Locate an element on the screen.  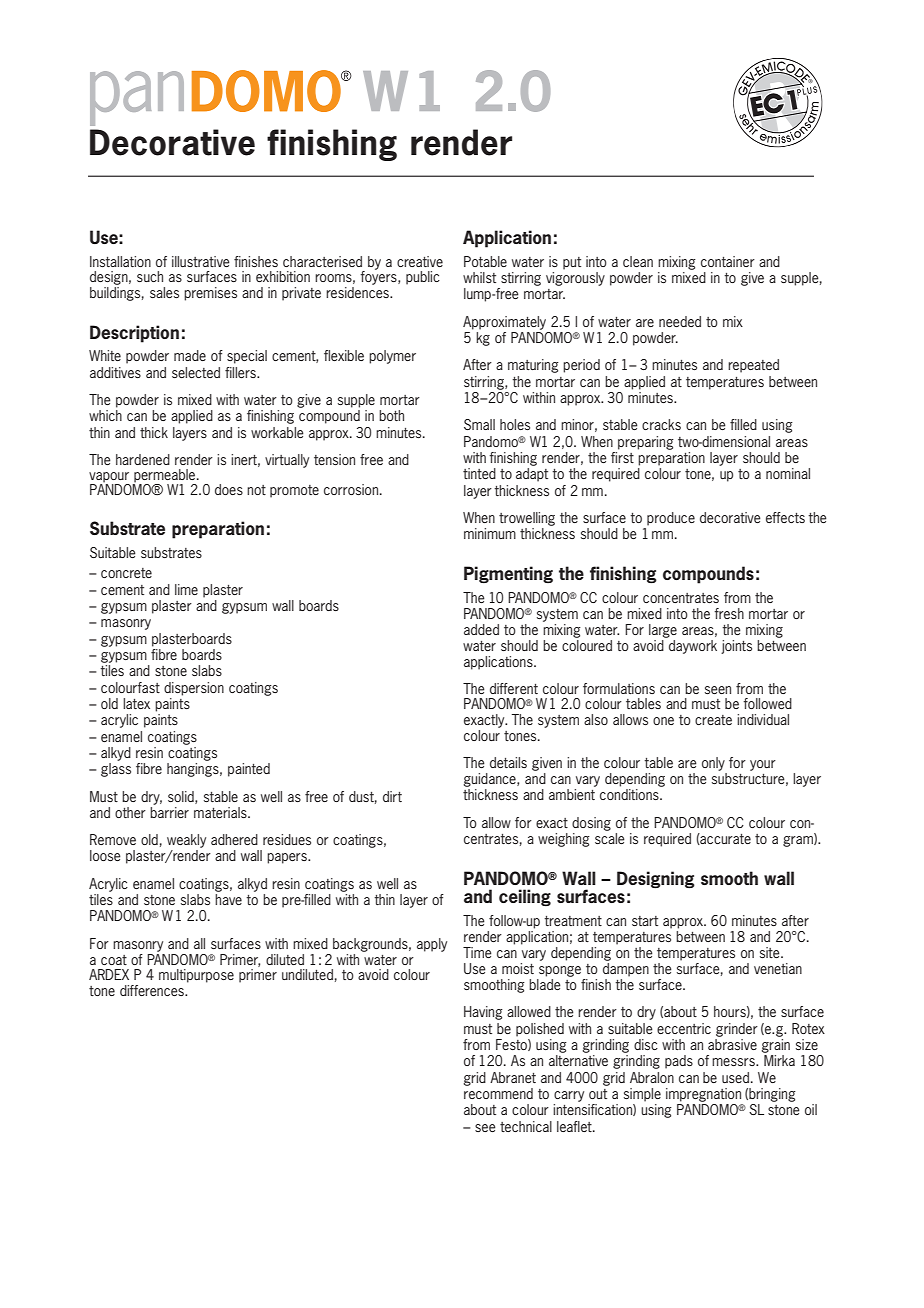
tinted is located at coordinates (479, 473).
